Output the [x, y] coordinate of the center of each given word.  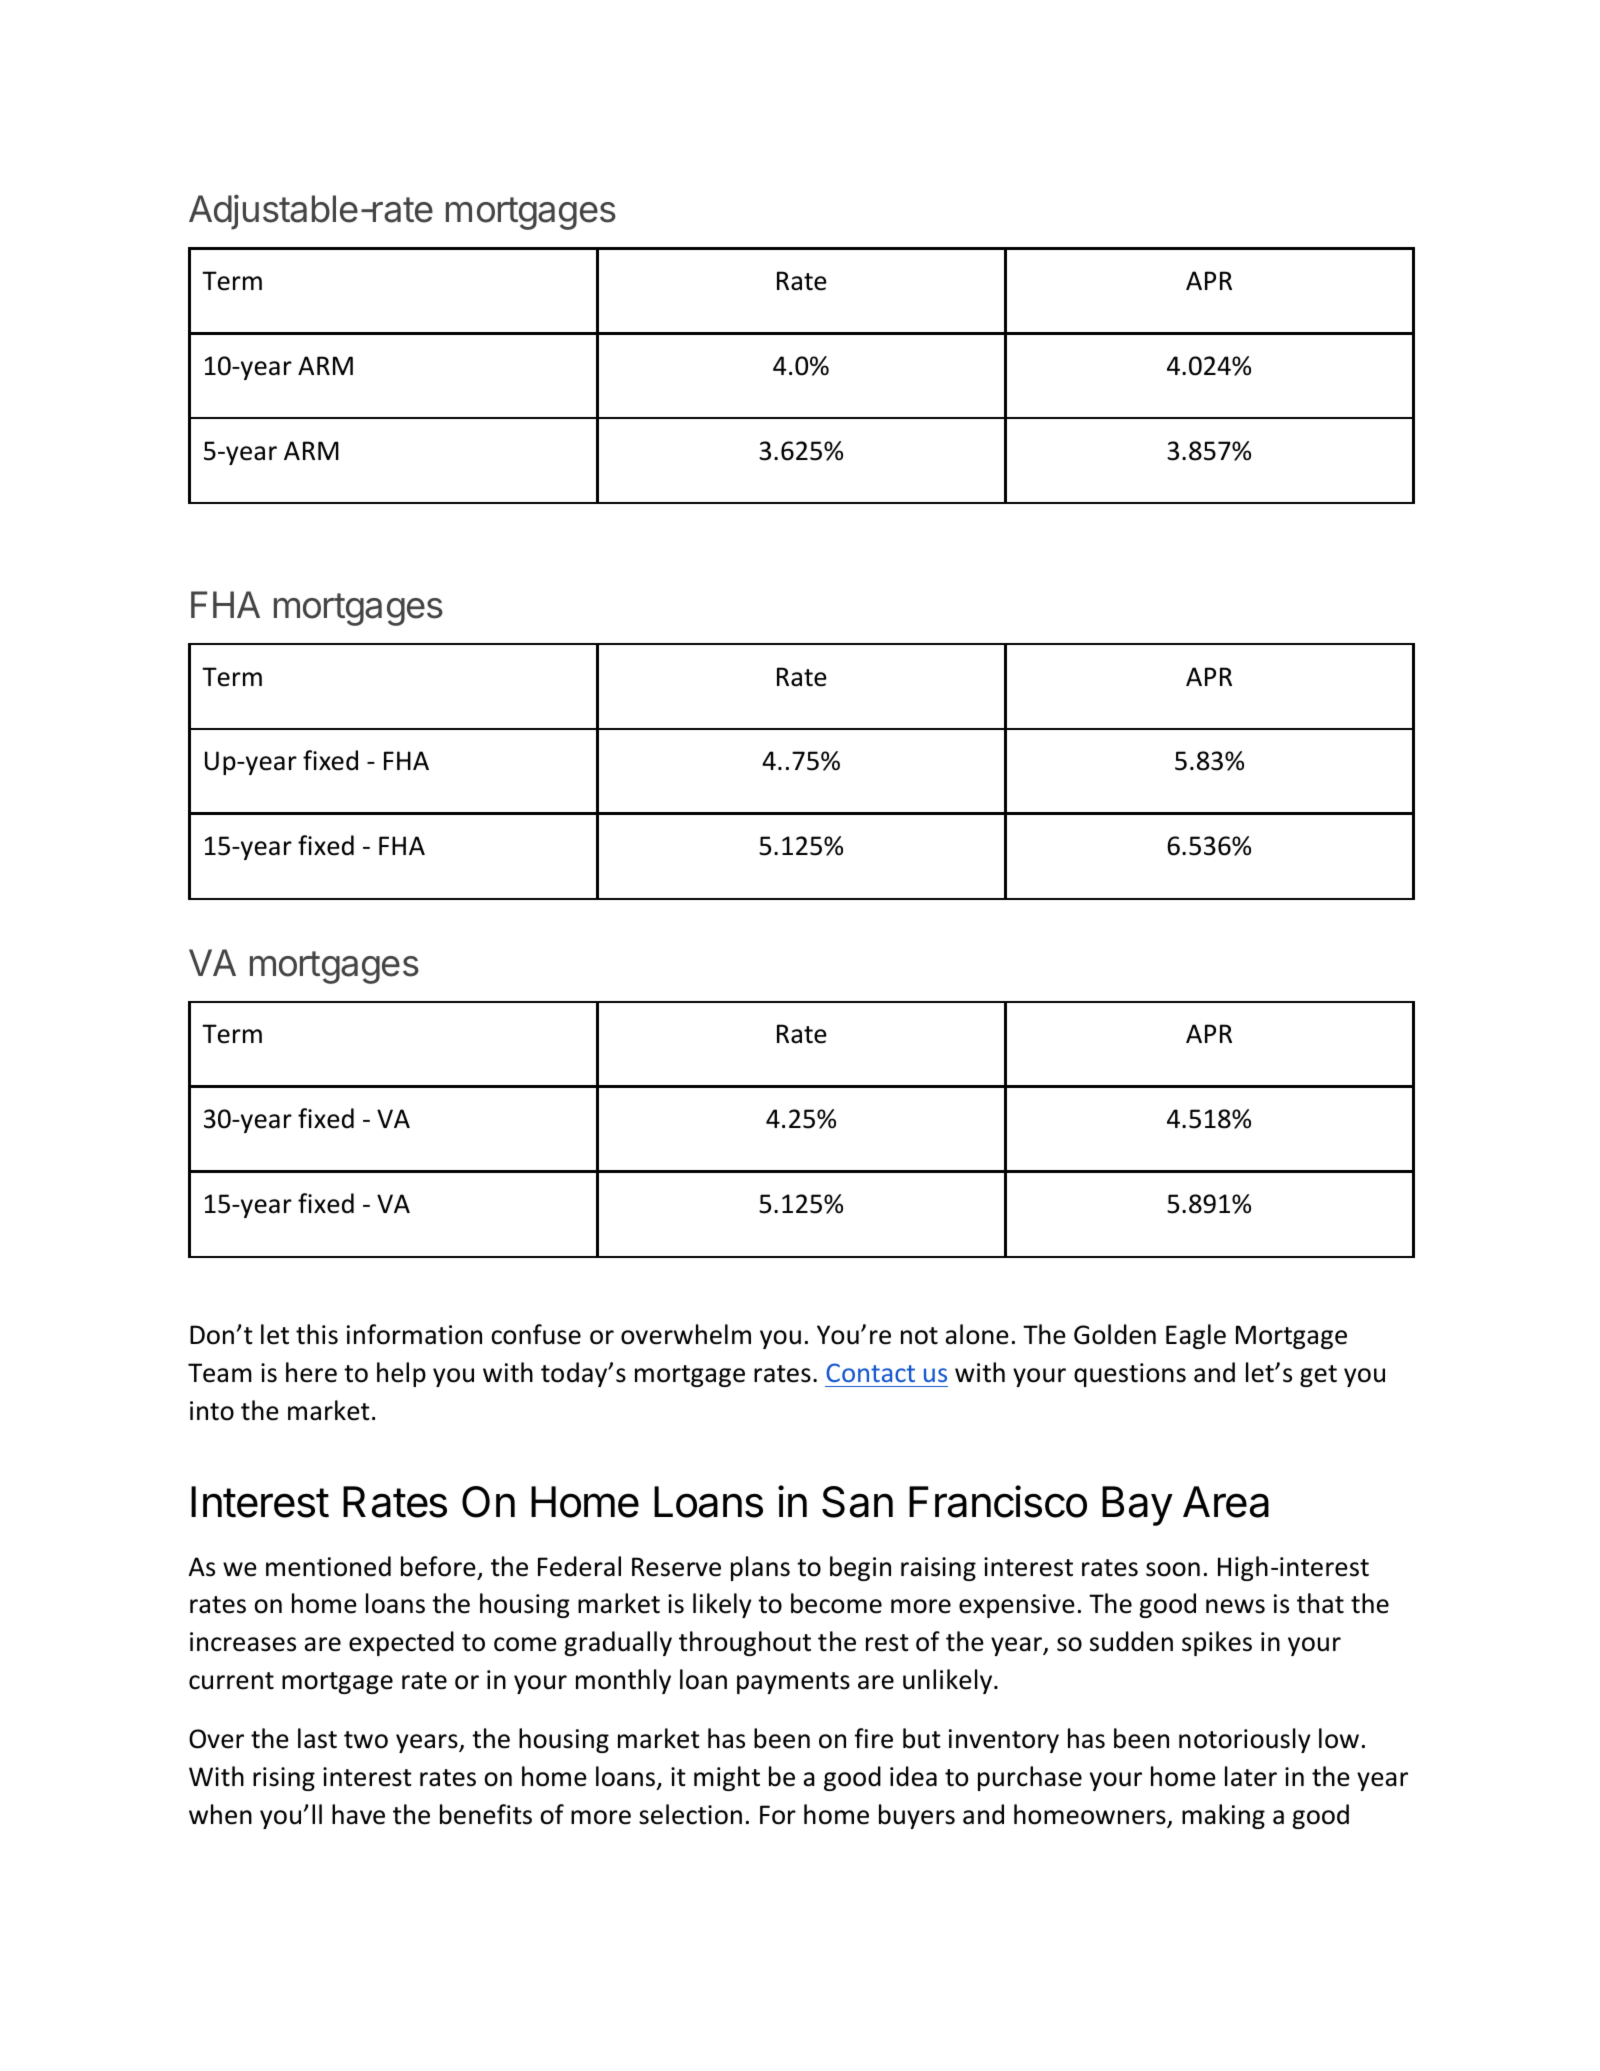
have [358, 1814]
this [317, 1334]
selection [690, 1814]
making [1223, 1816]
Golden [1115, 1334]
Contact [870, 1372]
